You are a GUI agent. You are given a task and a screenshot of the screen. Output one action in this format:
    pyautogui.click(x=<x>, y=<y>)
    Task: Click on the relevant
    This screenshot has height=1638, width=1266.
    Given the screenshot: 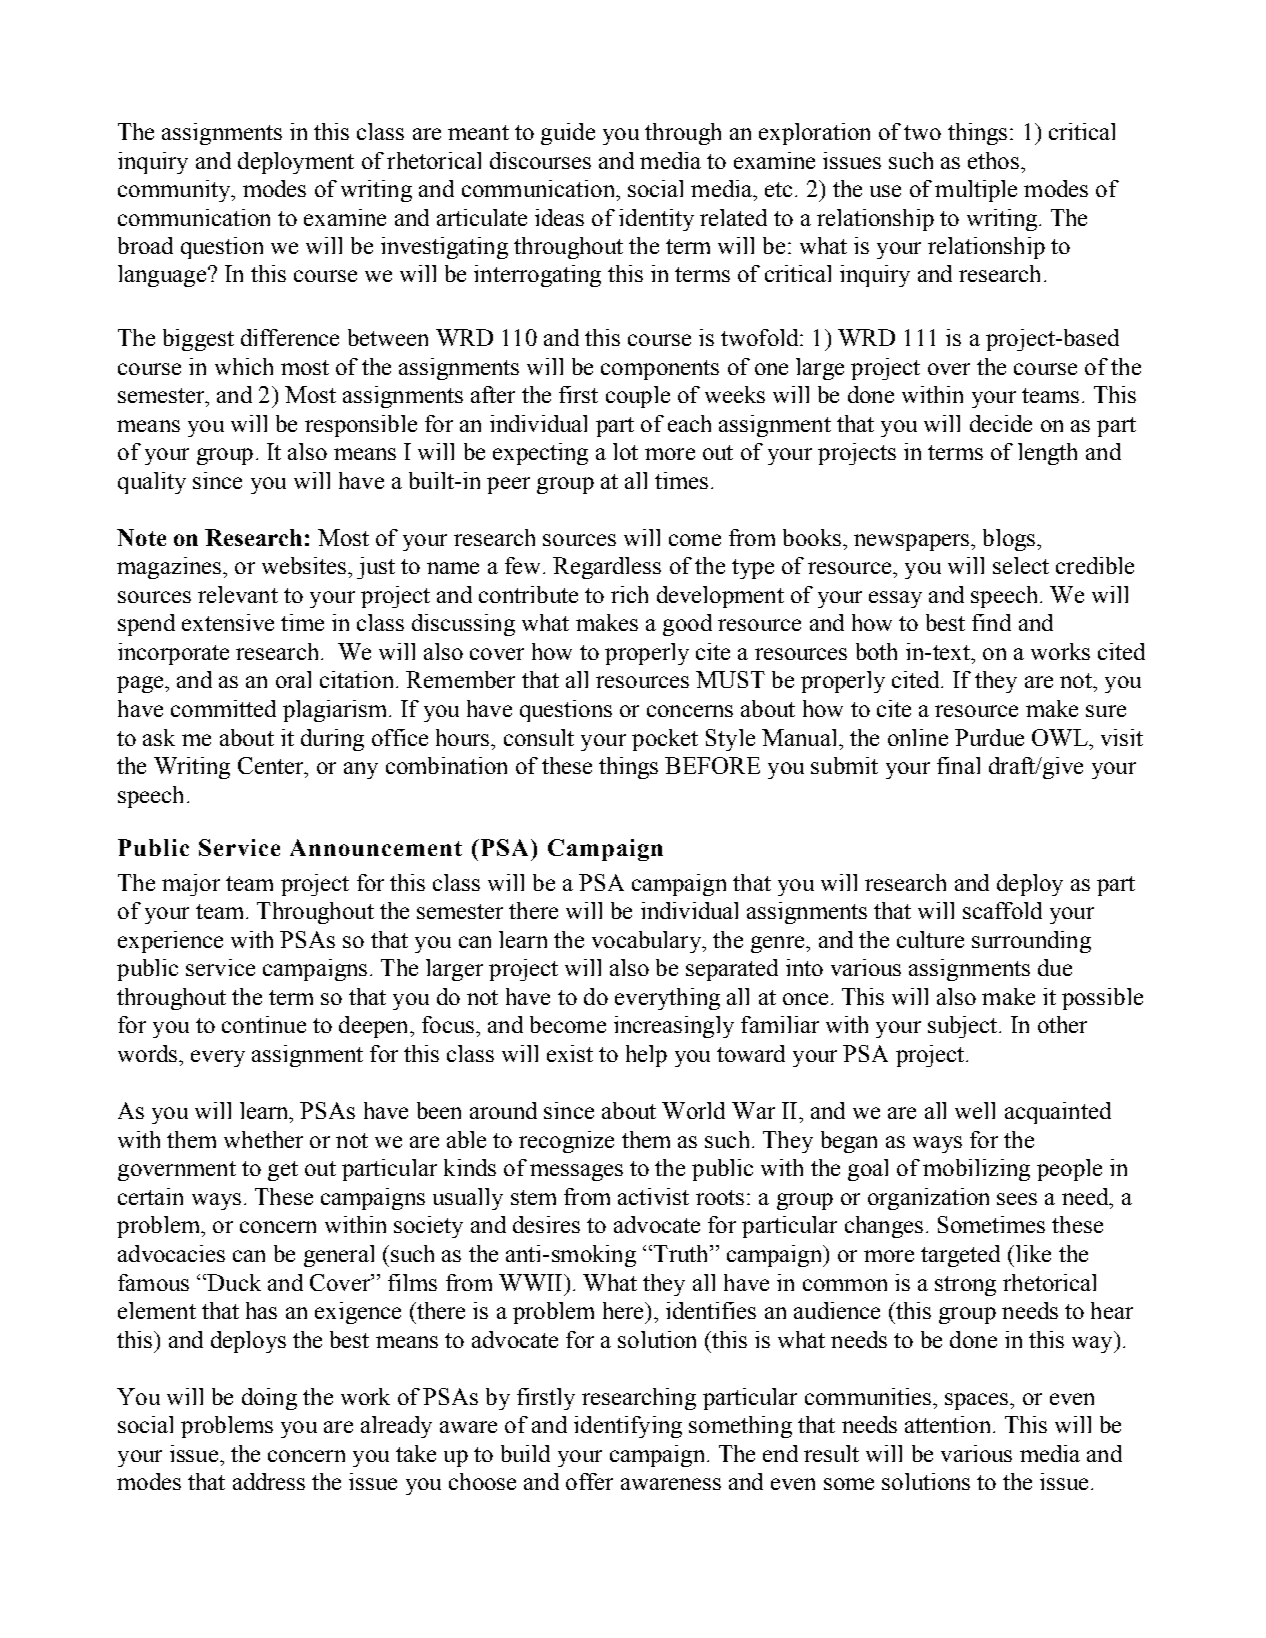 What is the action you would take?
    pyautogui.click(x=238, y=594)
